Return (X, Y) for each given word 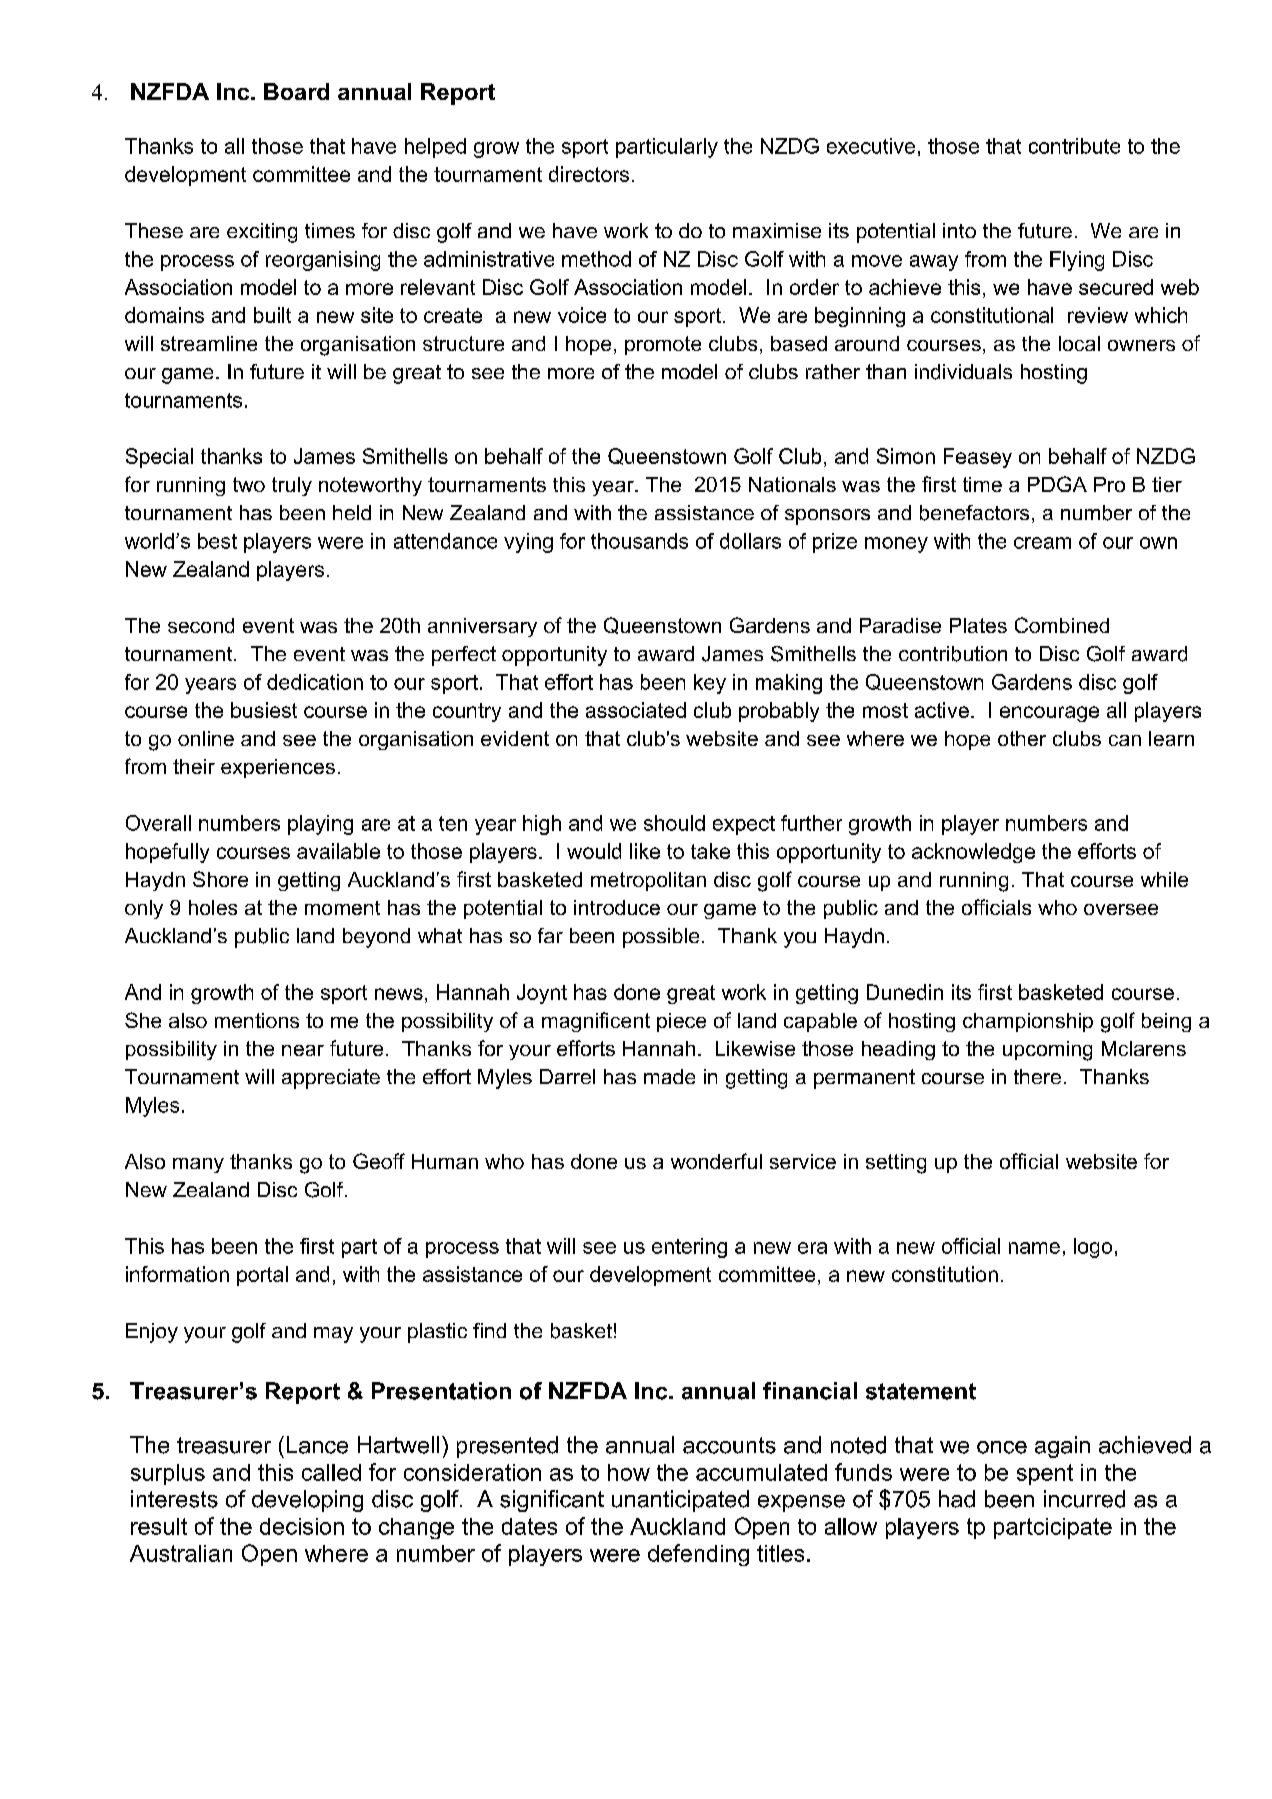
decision (302, 1526)
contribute (1074, 146)
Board (296, 91)
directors (589, 174)
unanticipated (680, 1501)
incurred (1084, 1499)
